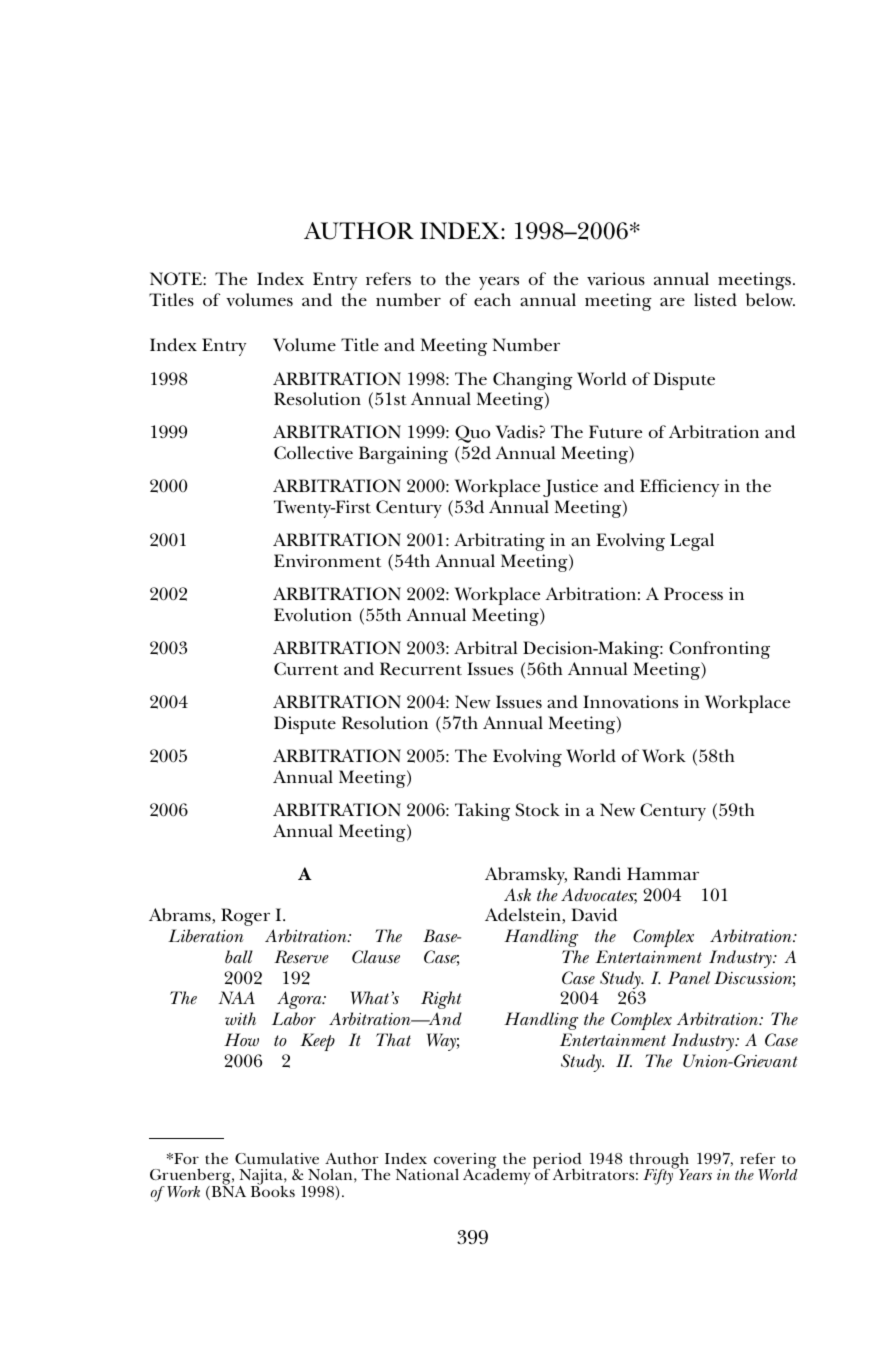  Describe the element at coordinates (679, 488) in the screenshot. I see `Efficiency` at that location.
